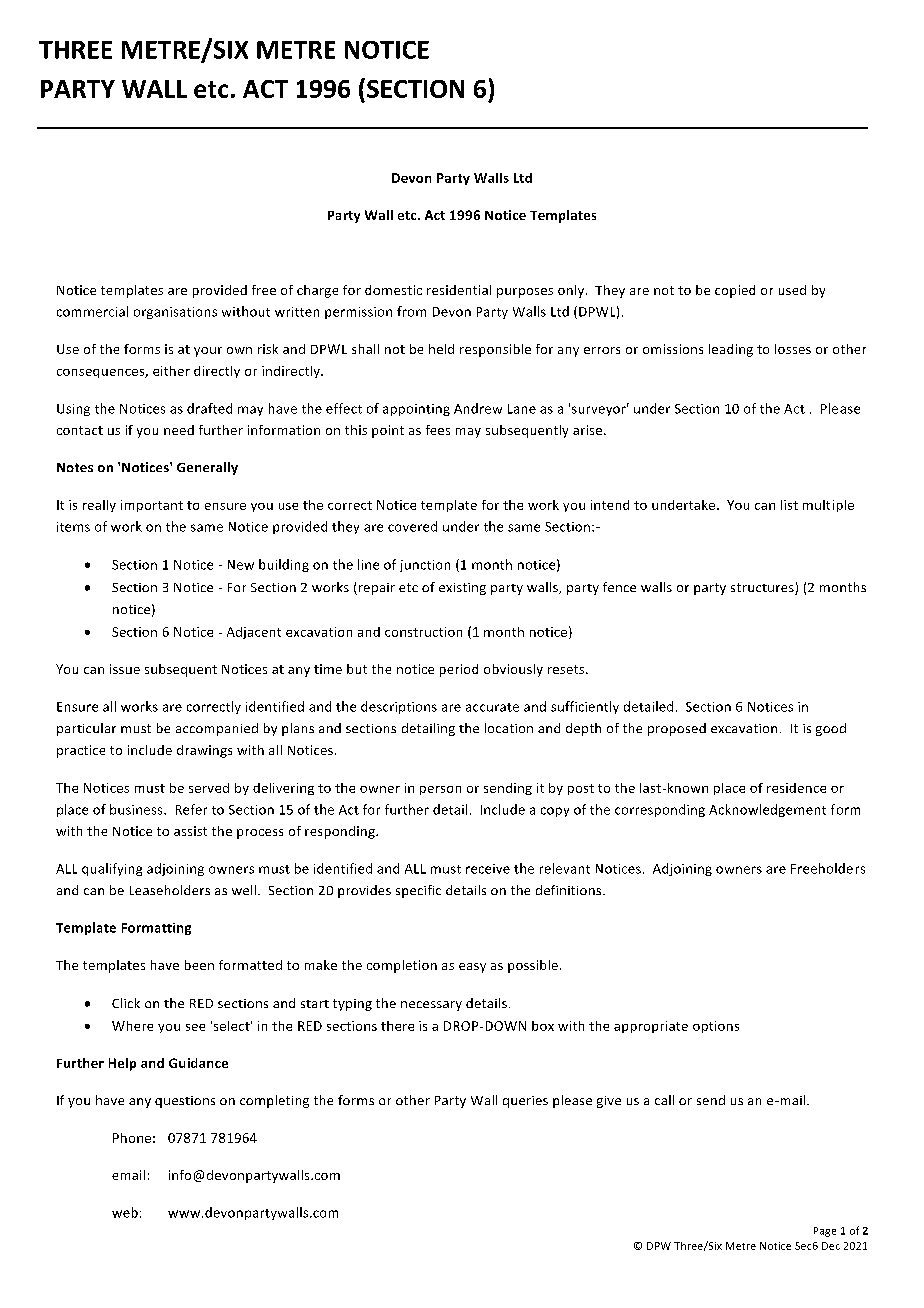 This document has height=1308, width=924. Describe the element at coordinates (411, 311) in the document. I see `from` at that location.
